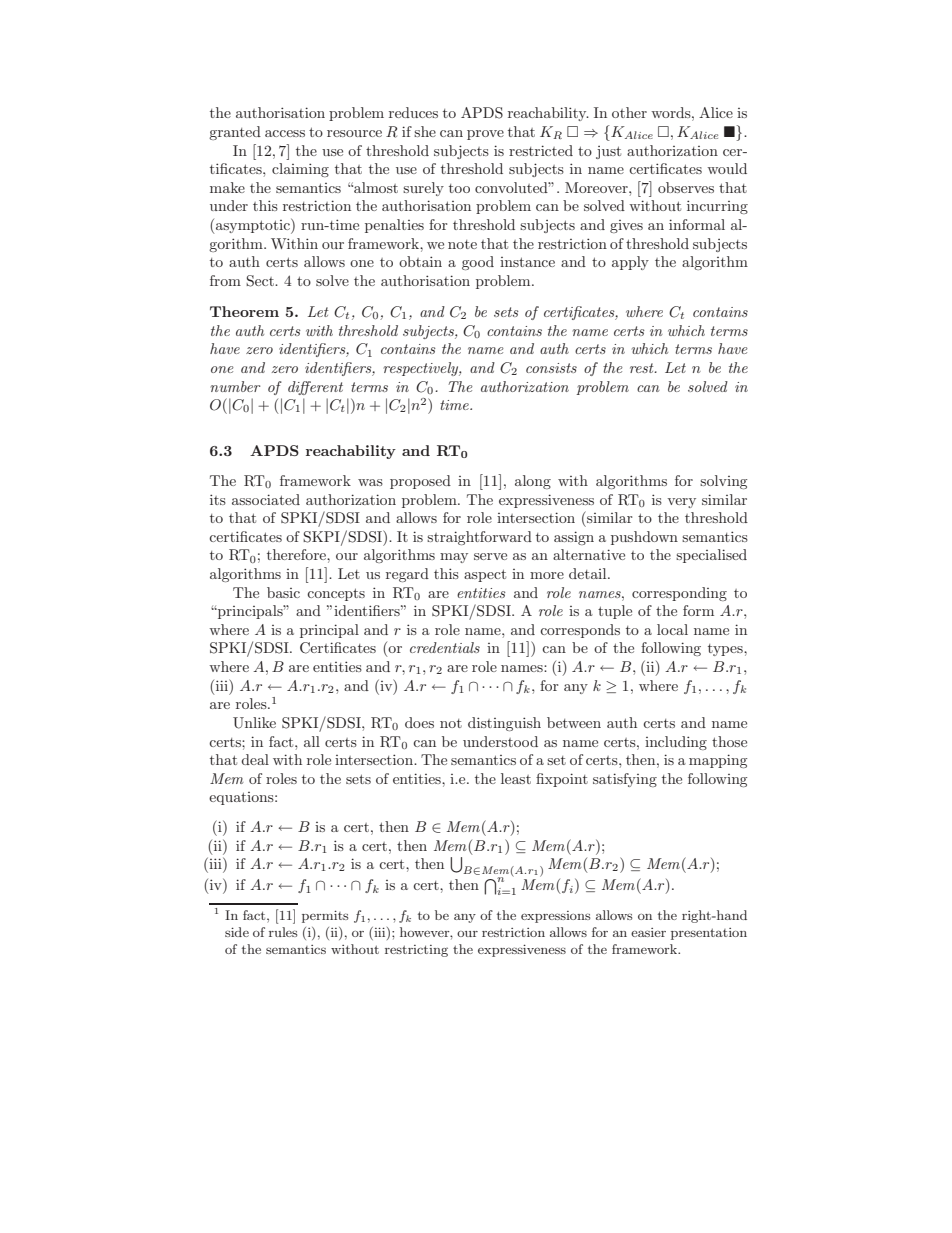 The height and width of the page is (1233, 952). Describe the element at coordinates (479, 538) in the page. I see `straightforward` at that location.
